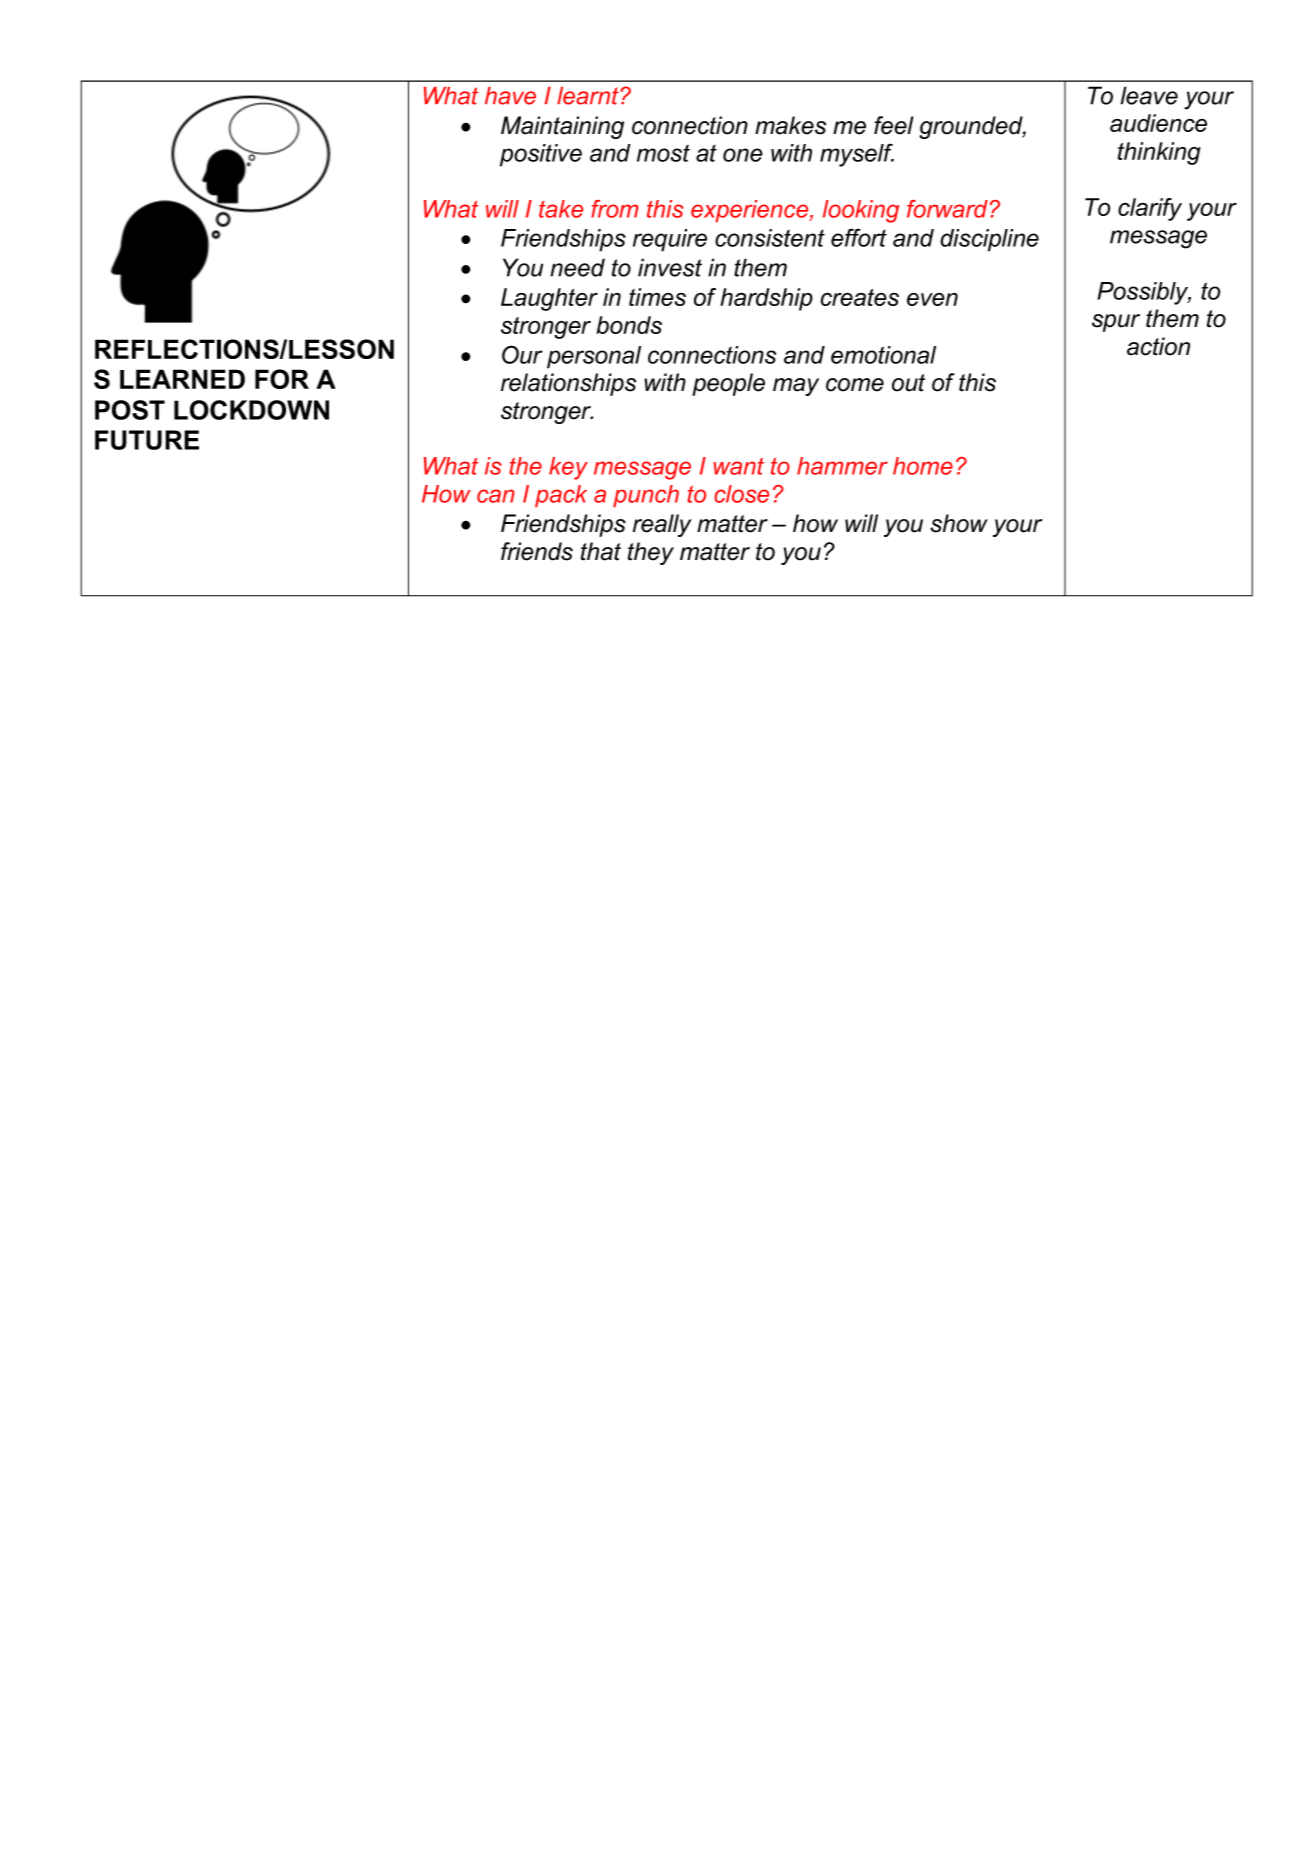 The image size is (1312, 1855). Describe the element at coordinates (182, 379) in the screenshot. I see `LEARNED` at that location.
